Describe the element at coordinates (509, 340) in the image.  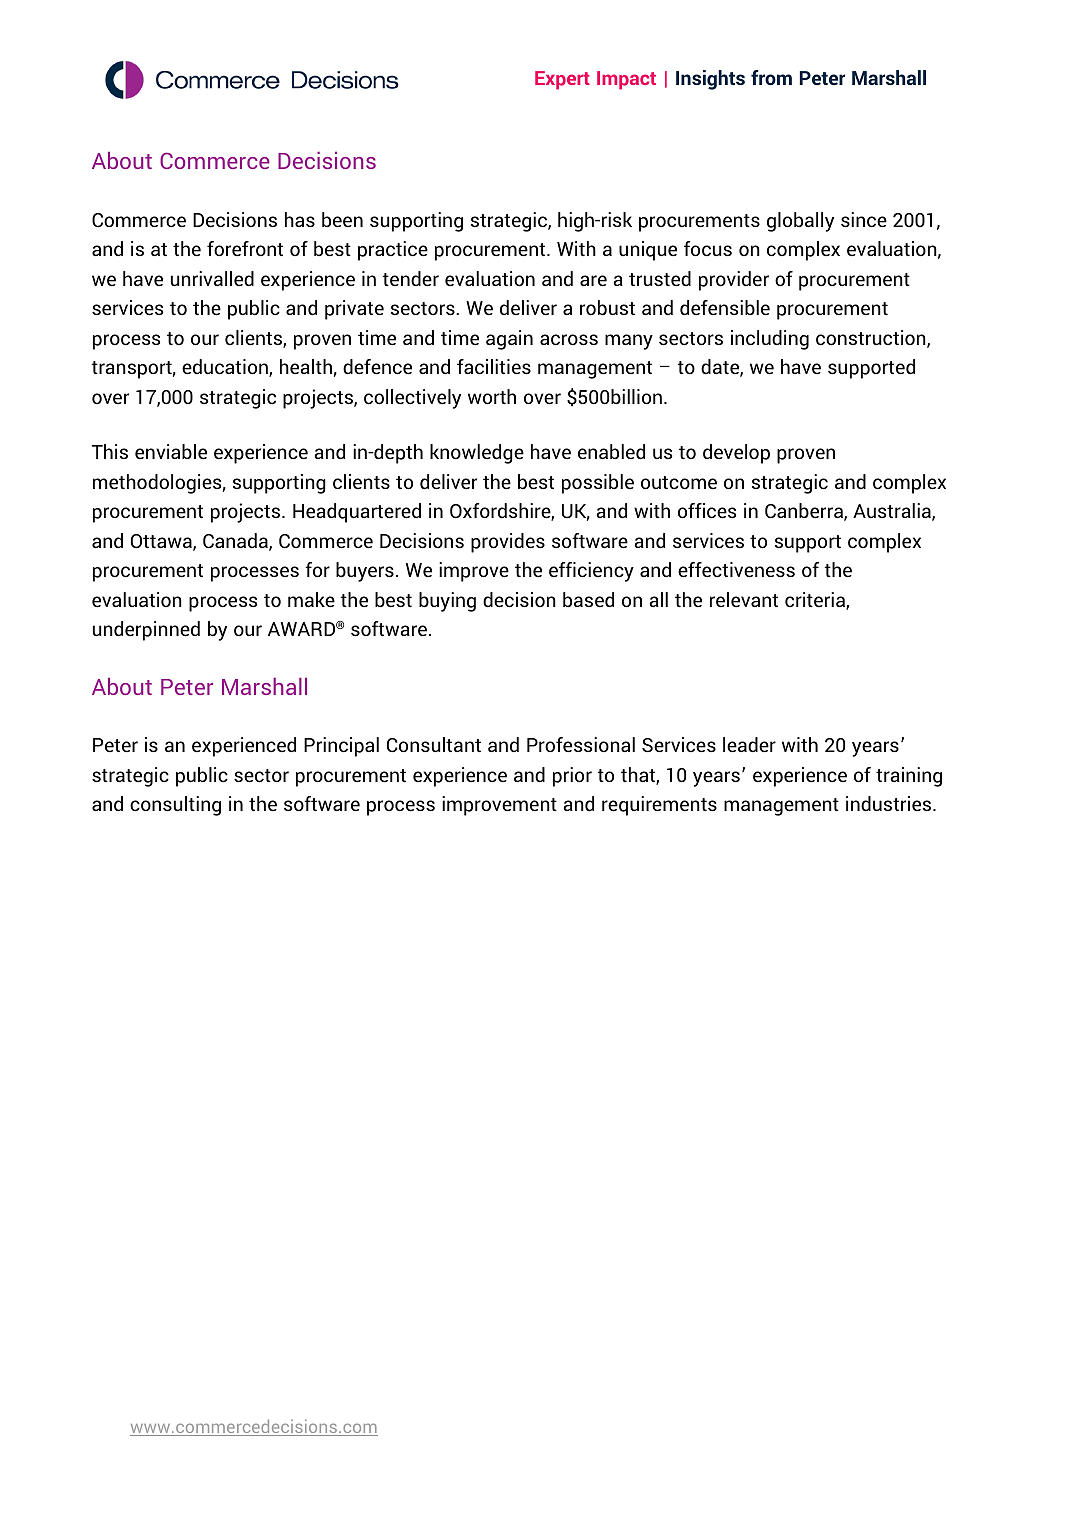
I see `again` at that location.
